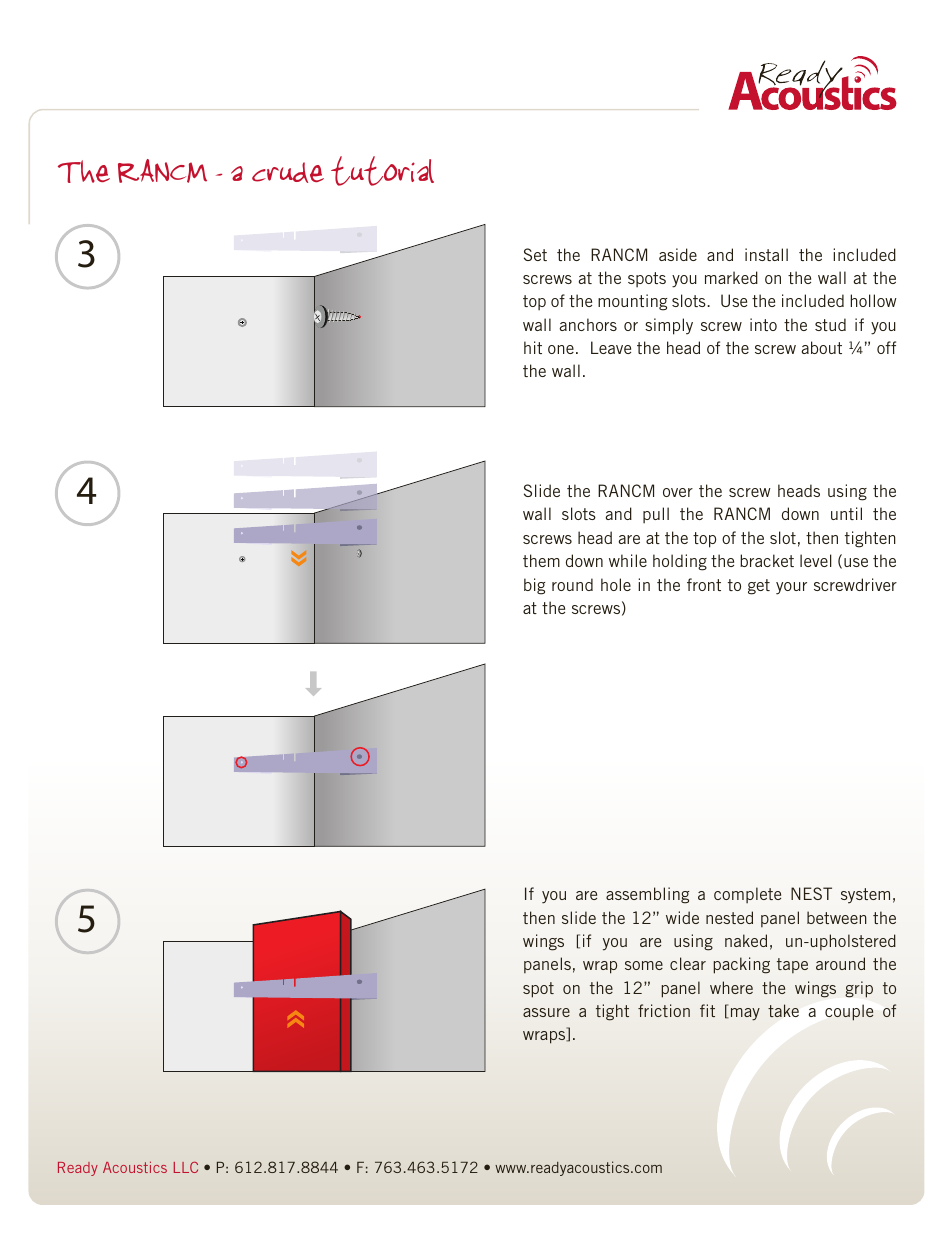  Describe the element at coordinates (535, 254) in the document. I see `Set` at that location.
